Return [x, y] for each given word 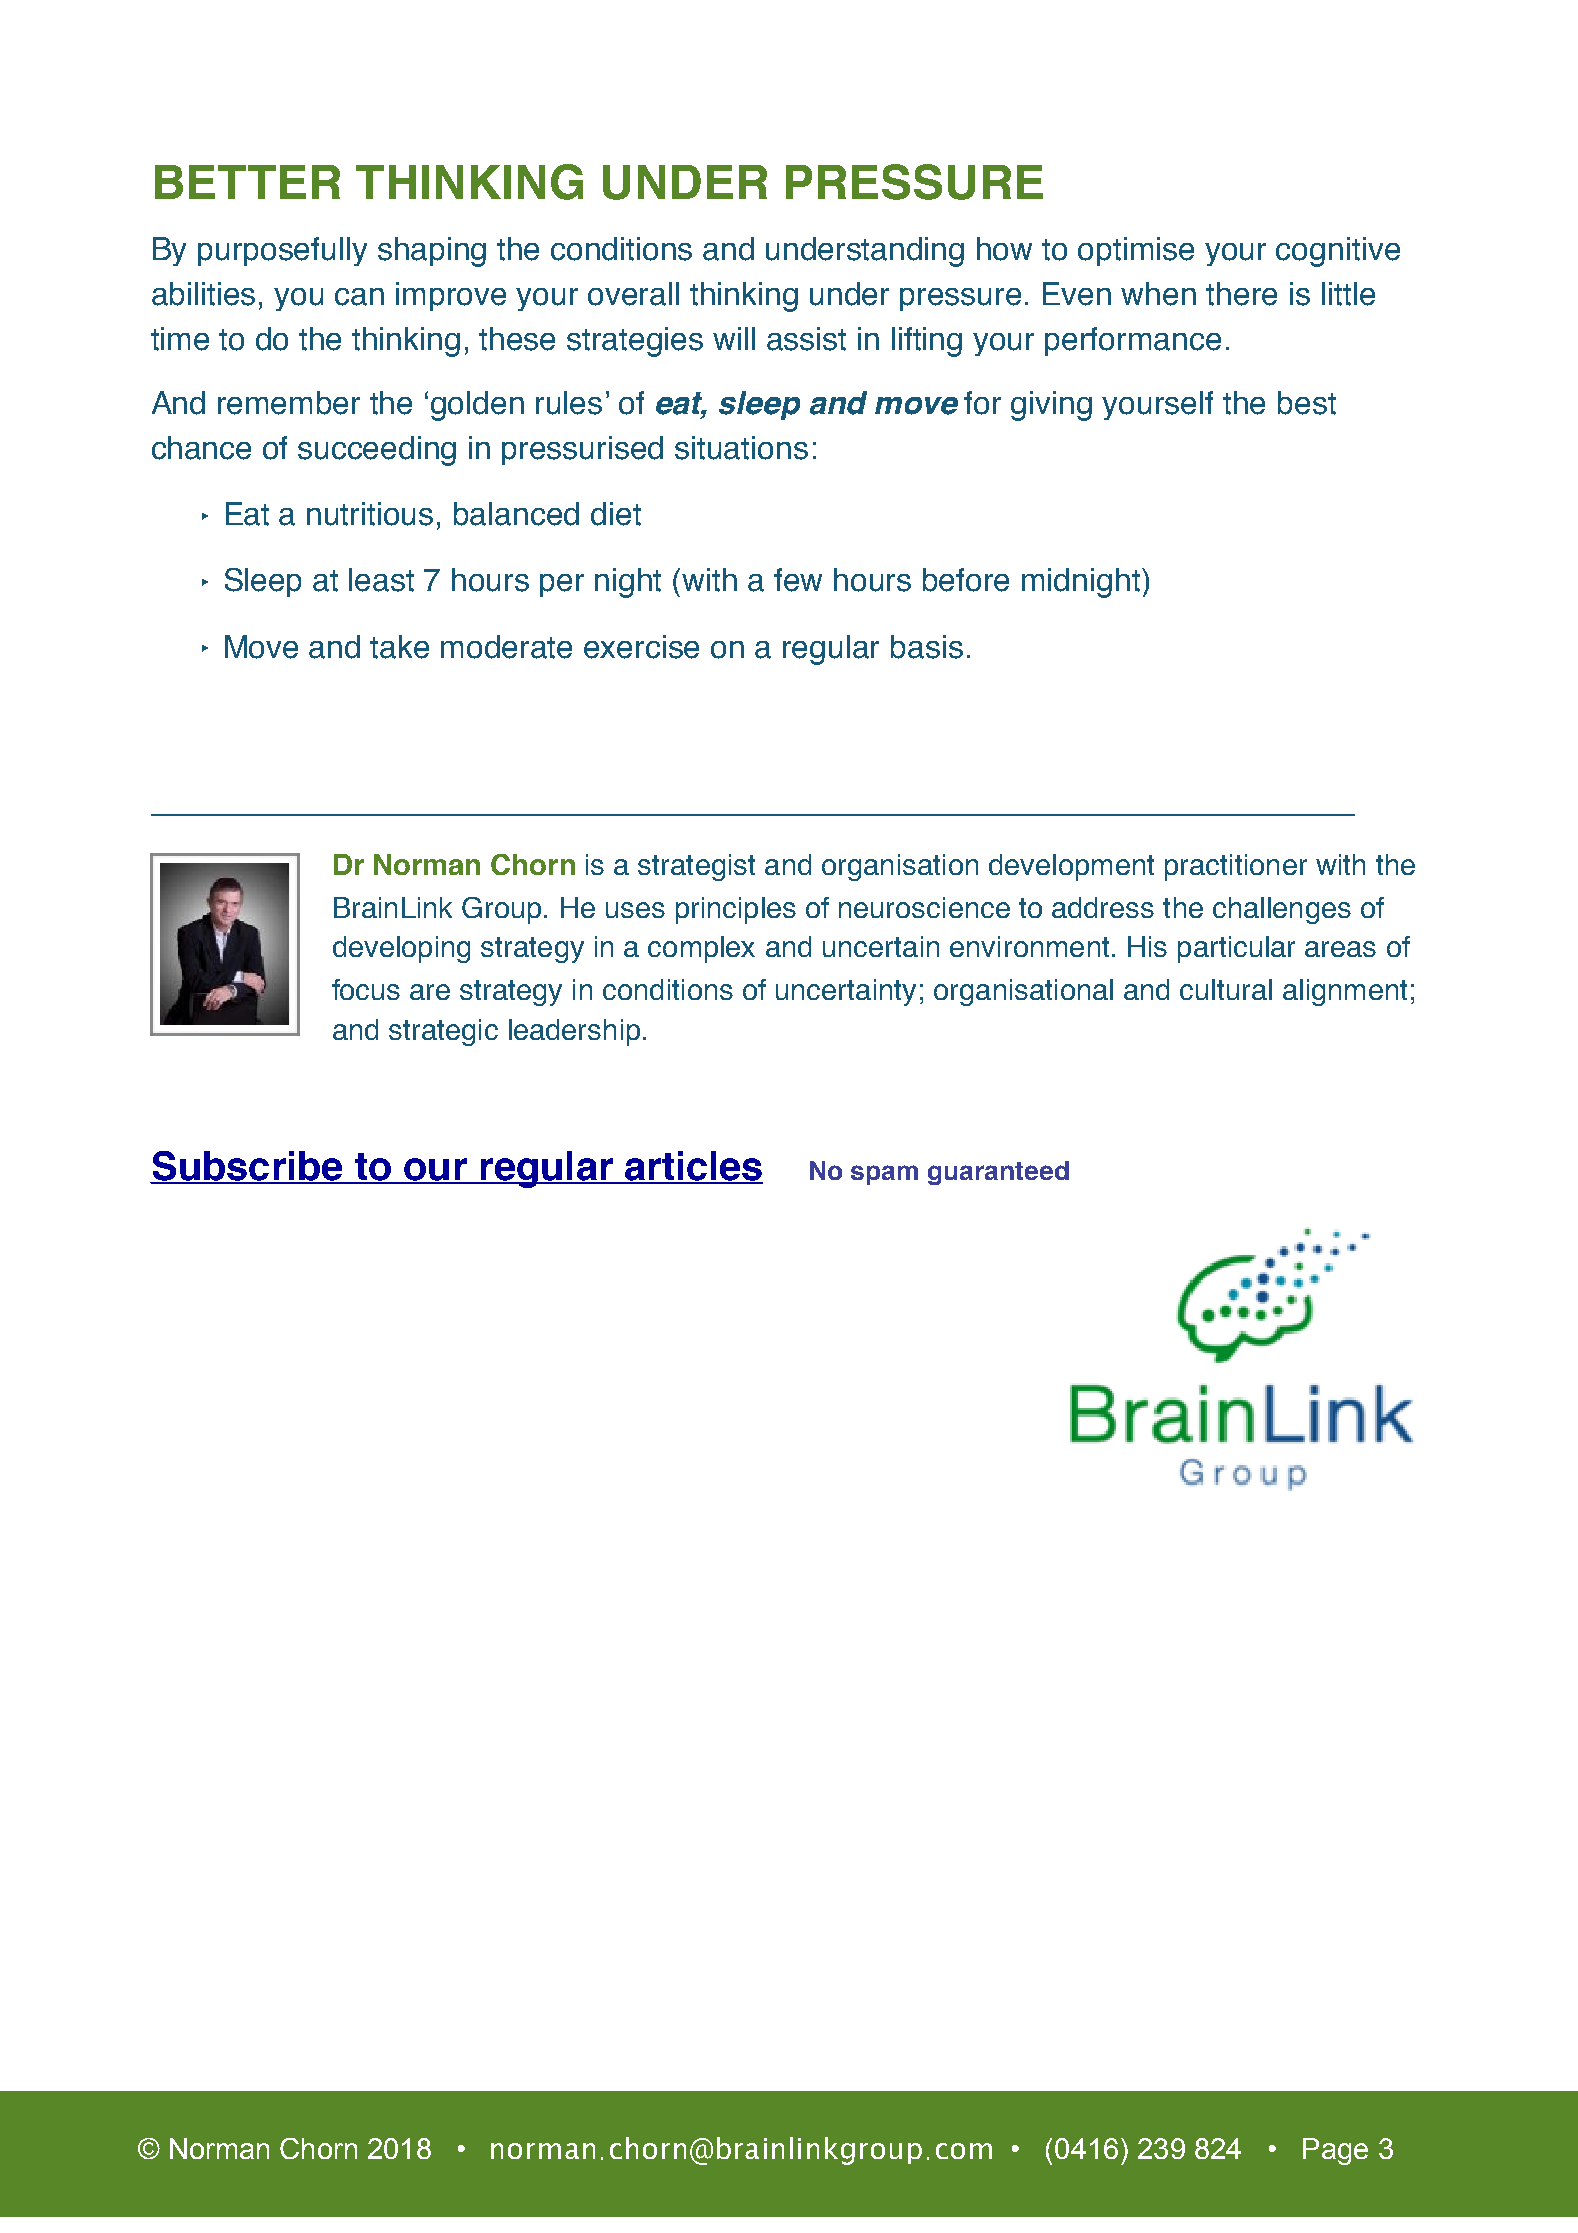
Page [1335, 2151]
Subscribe [247, 1167]
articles [693, 1167]
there [1241, 294]
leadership [574, 1032]
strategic [443, 1032]
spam [884, 1175]
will [734, 338]
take [399, 647]
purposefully [282, 251]
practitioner [1236, 867]
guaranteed [998, 1173]
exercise [641, 647]
